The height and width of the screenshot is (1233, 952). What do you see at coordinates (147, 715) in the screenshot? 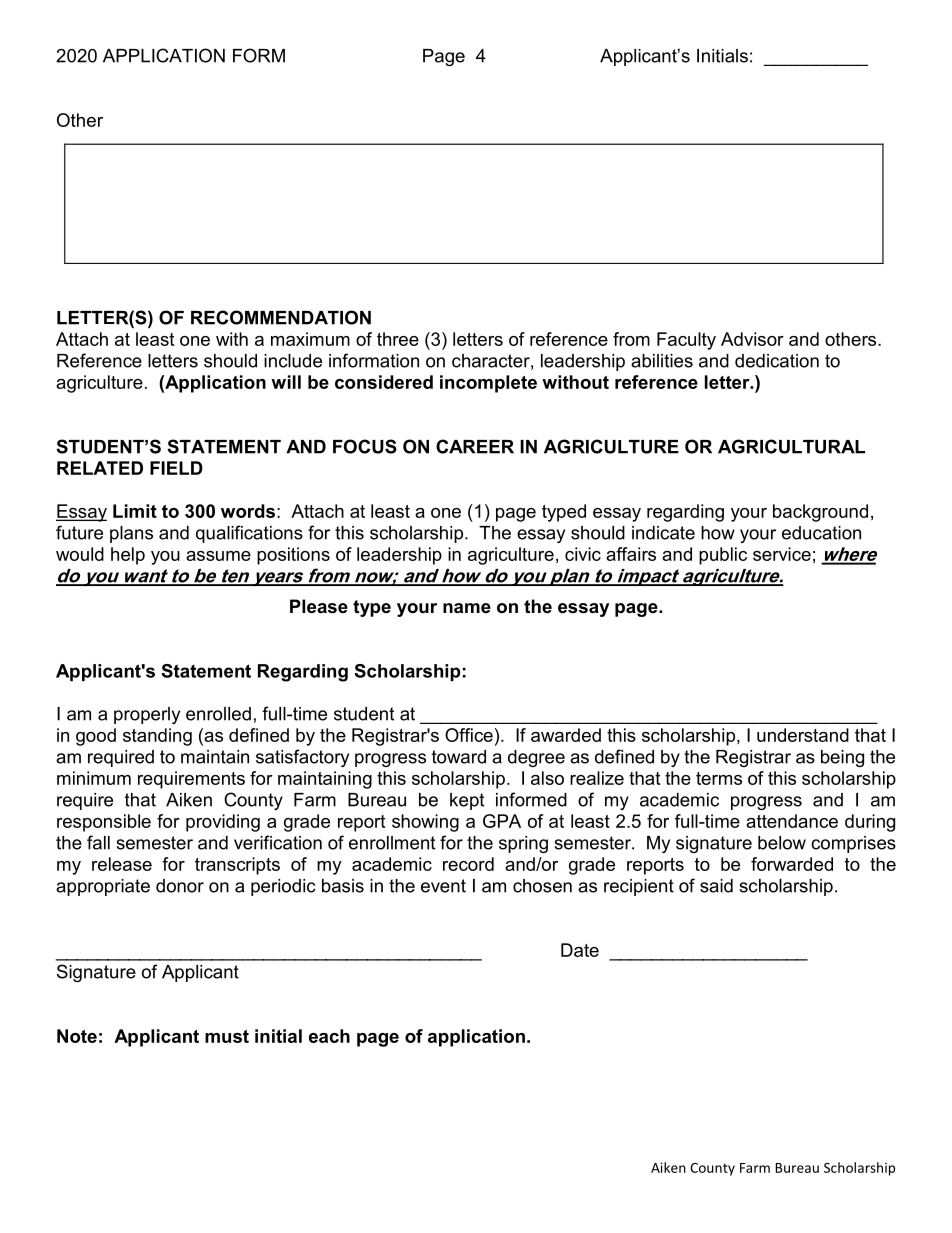
I see `properly` at bounding box center [147, 715].
